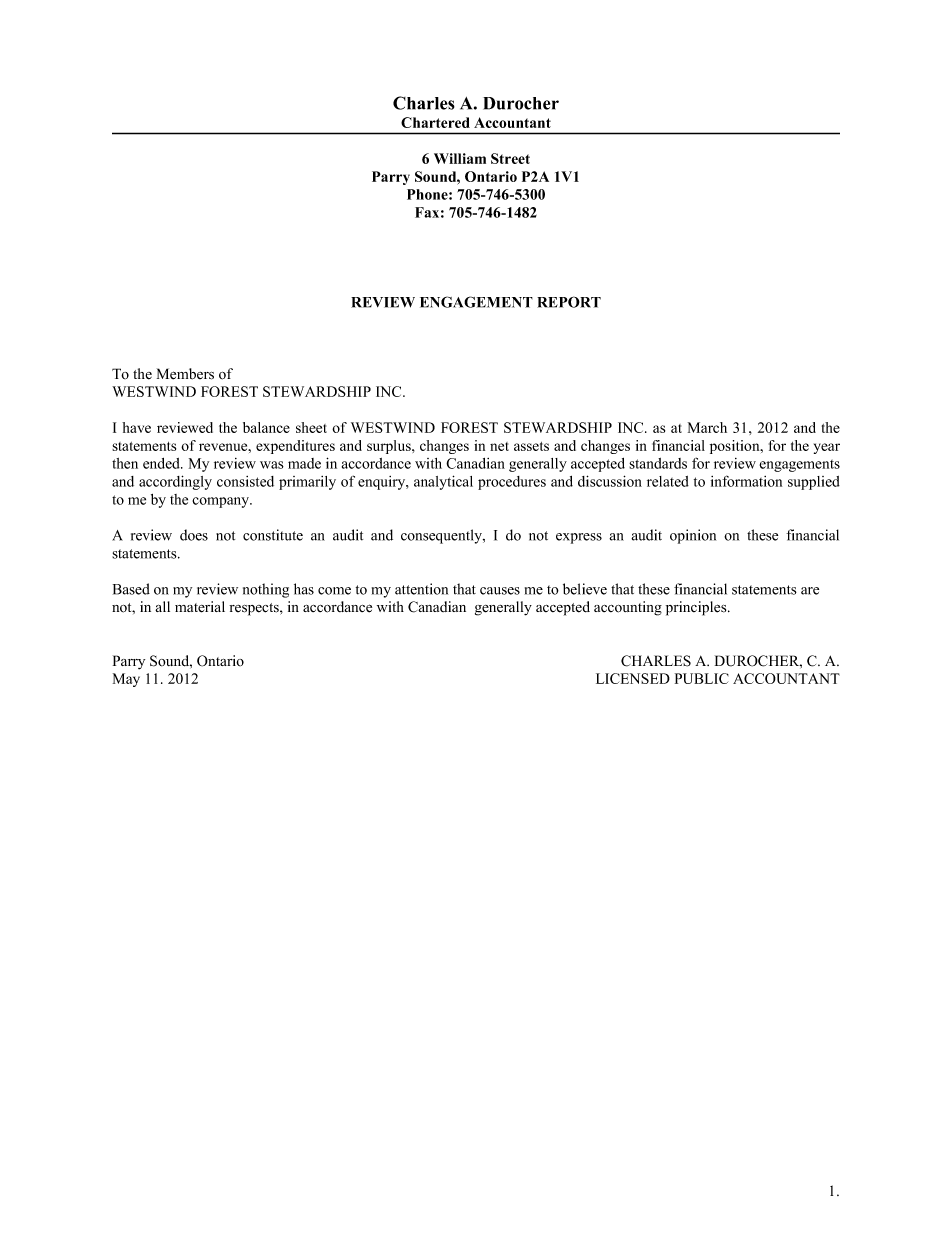  What do you see at coordinates (707, 427) in the document?
I see `March` at bounding box center [707, 427].
